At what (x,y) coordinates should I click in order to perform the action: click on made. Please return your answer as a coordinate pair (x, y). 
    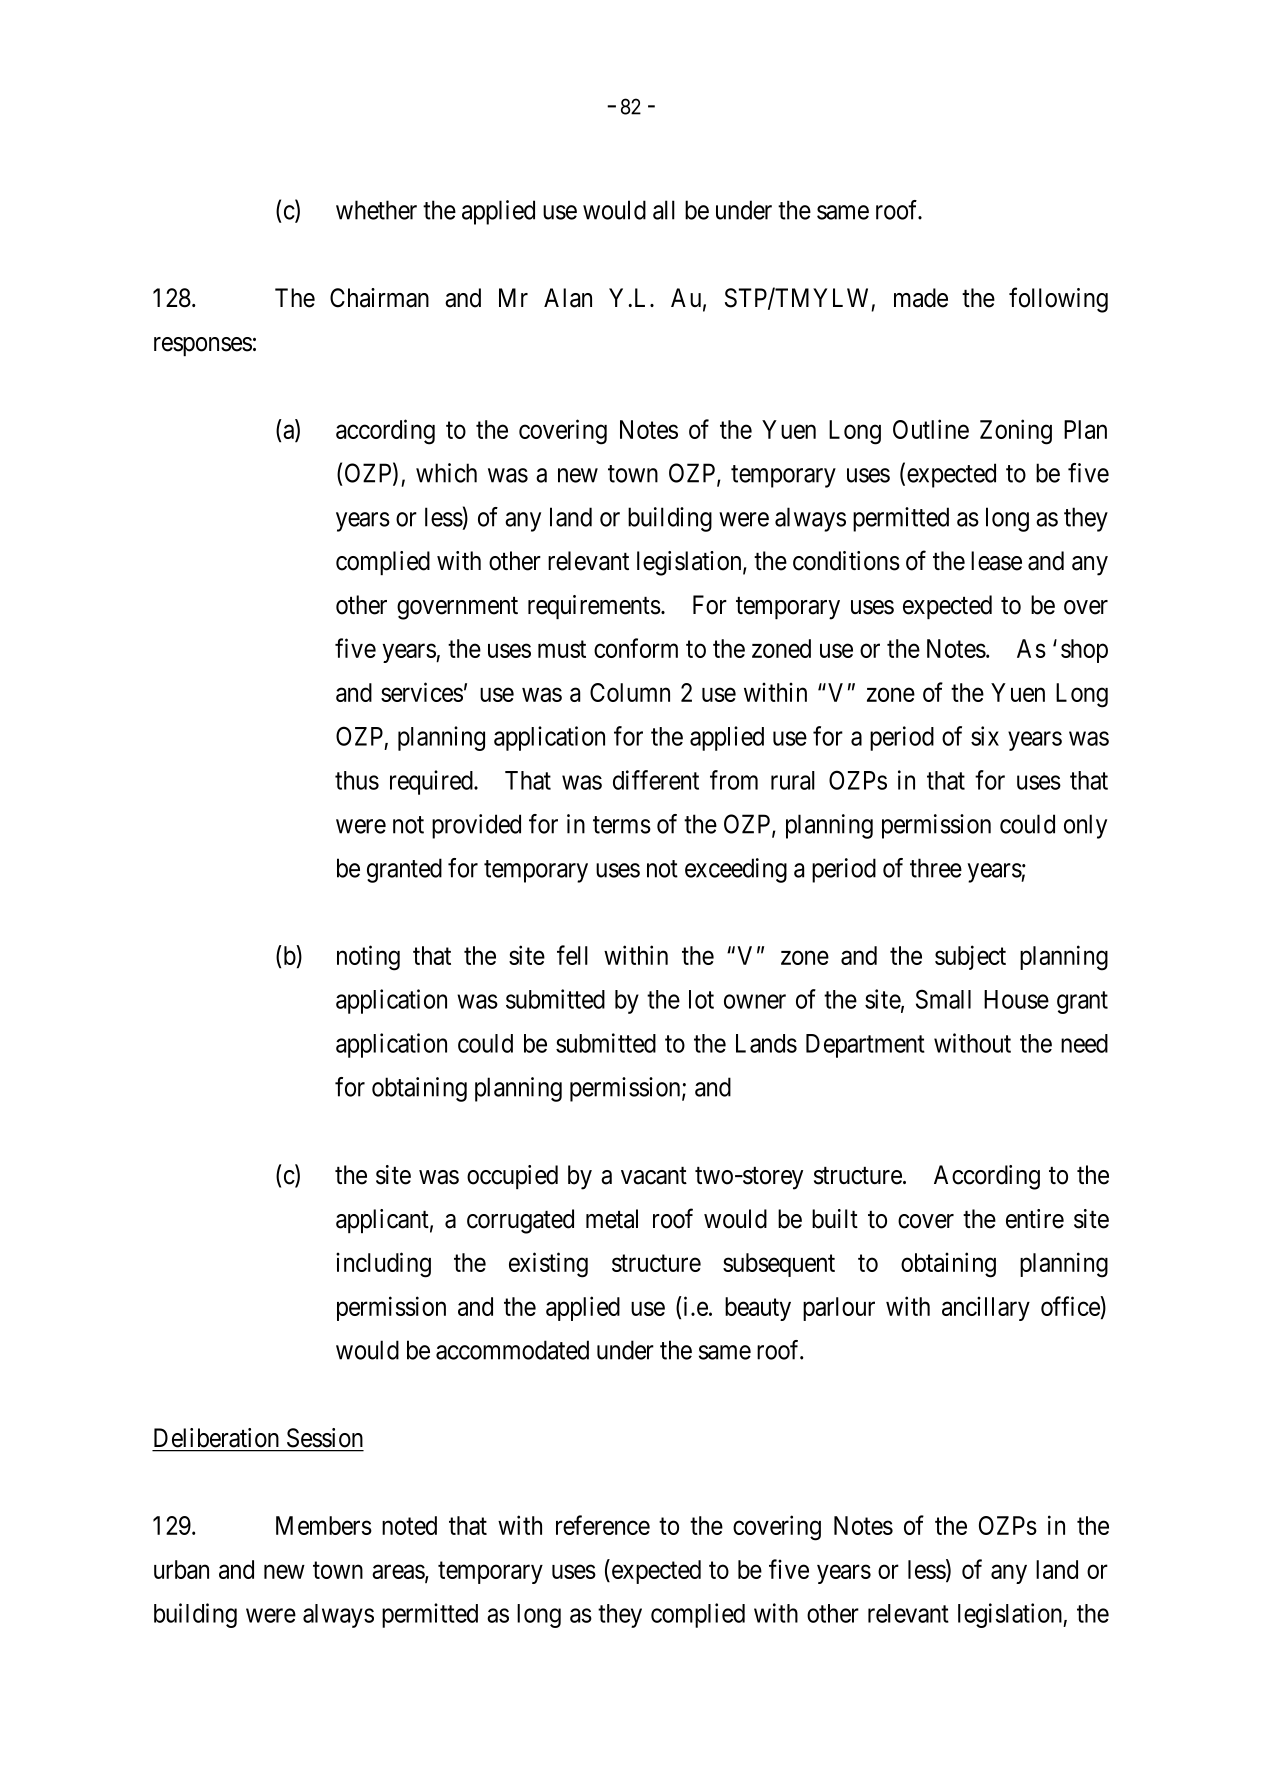
    Looking at the image, I should click on (921, 298).
